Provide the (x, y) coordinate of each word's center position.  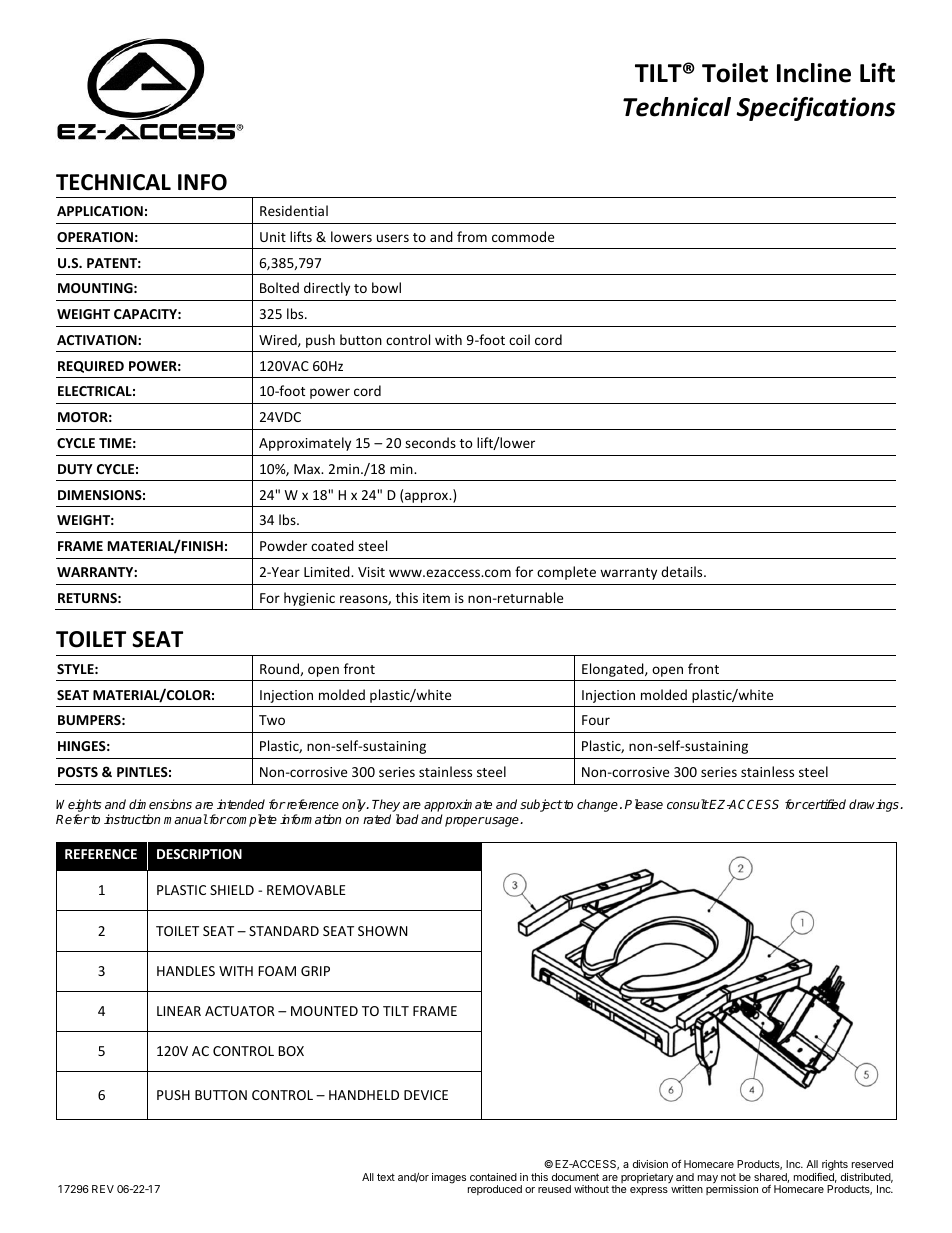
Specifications (816, 109)
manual (186, 819)
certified (823, 804)
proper (465, 822)
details (683, 571)
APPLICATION (100, 211)
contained (493, 1177)
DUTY (75, 469)
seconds (430, 442)
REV (103, 1189)
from (472, 236)
